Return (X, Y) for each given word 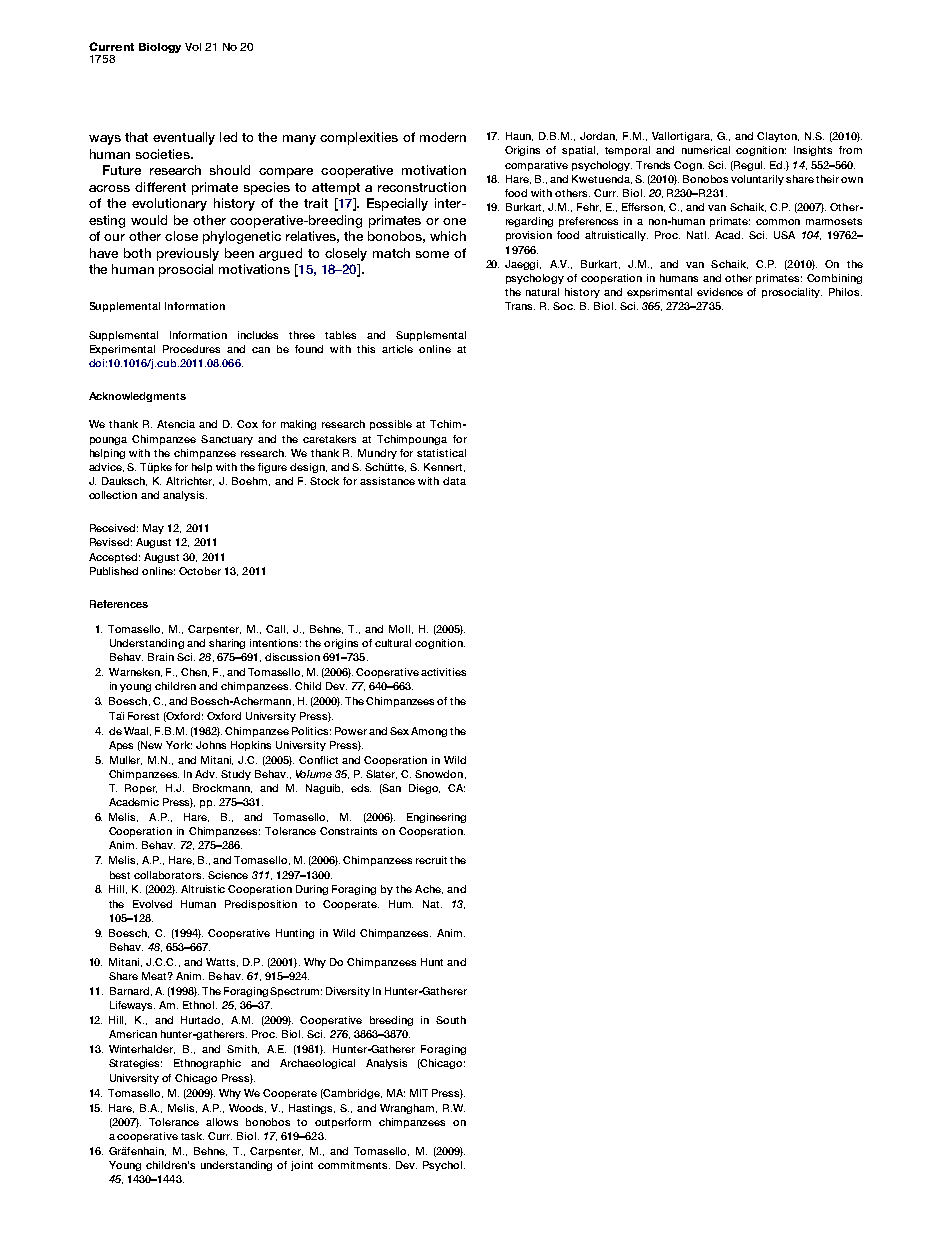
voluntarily (757, 180)
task (192, 1136)
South (451, 1020)
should (230, 170)
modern (443, 137)
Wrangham (408, 1109)
